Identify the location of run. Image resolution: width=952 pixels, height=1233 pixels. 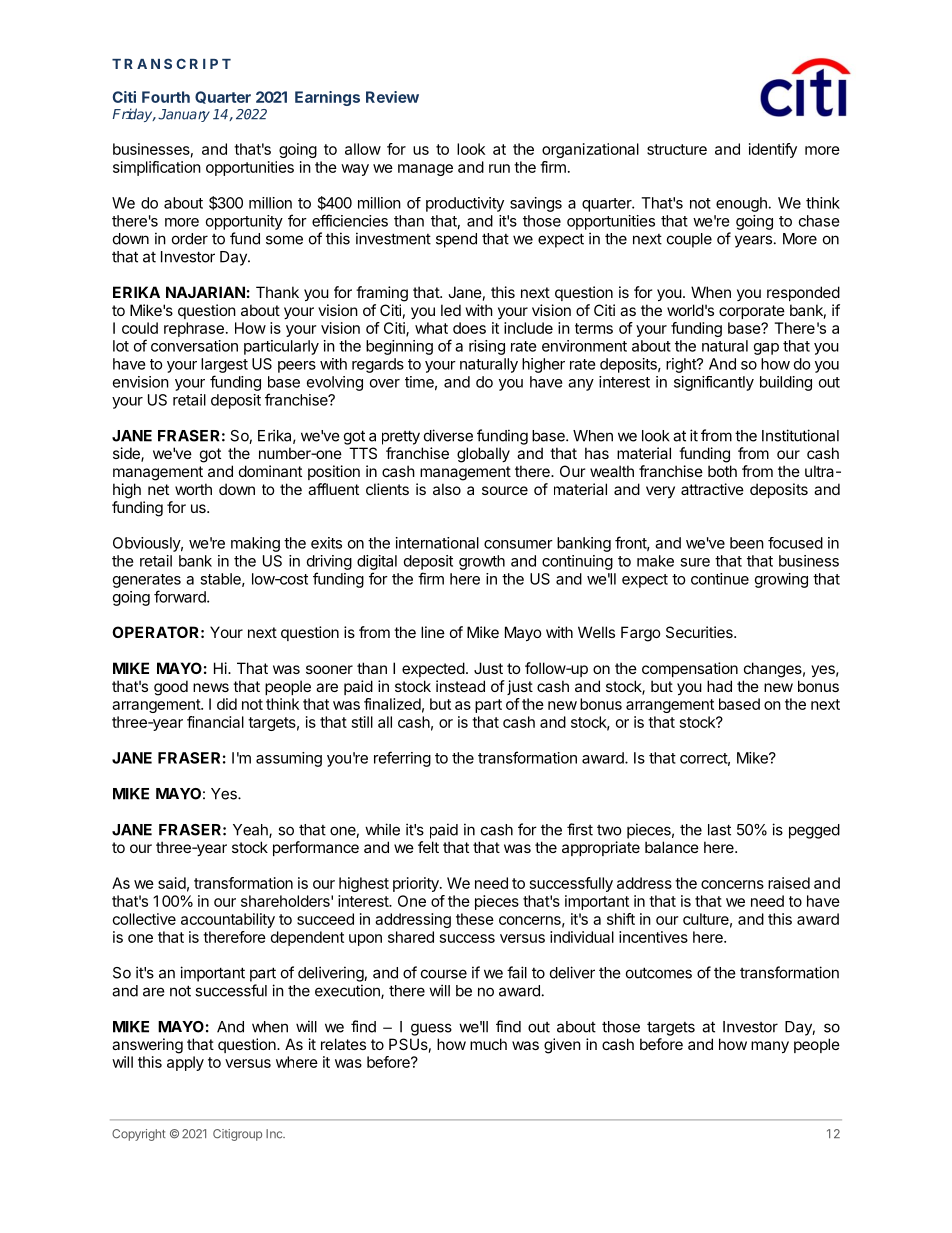
(499, 168).
